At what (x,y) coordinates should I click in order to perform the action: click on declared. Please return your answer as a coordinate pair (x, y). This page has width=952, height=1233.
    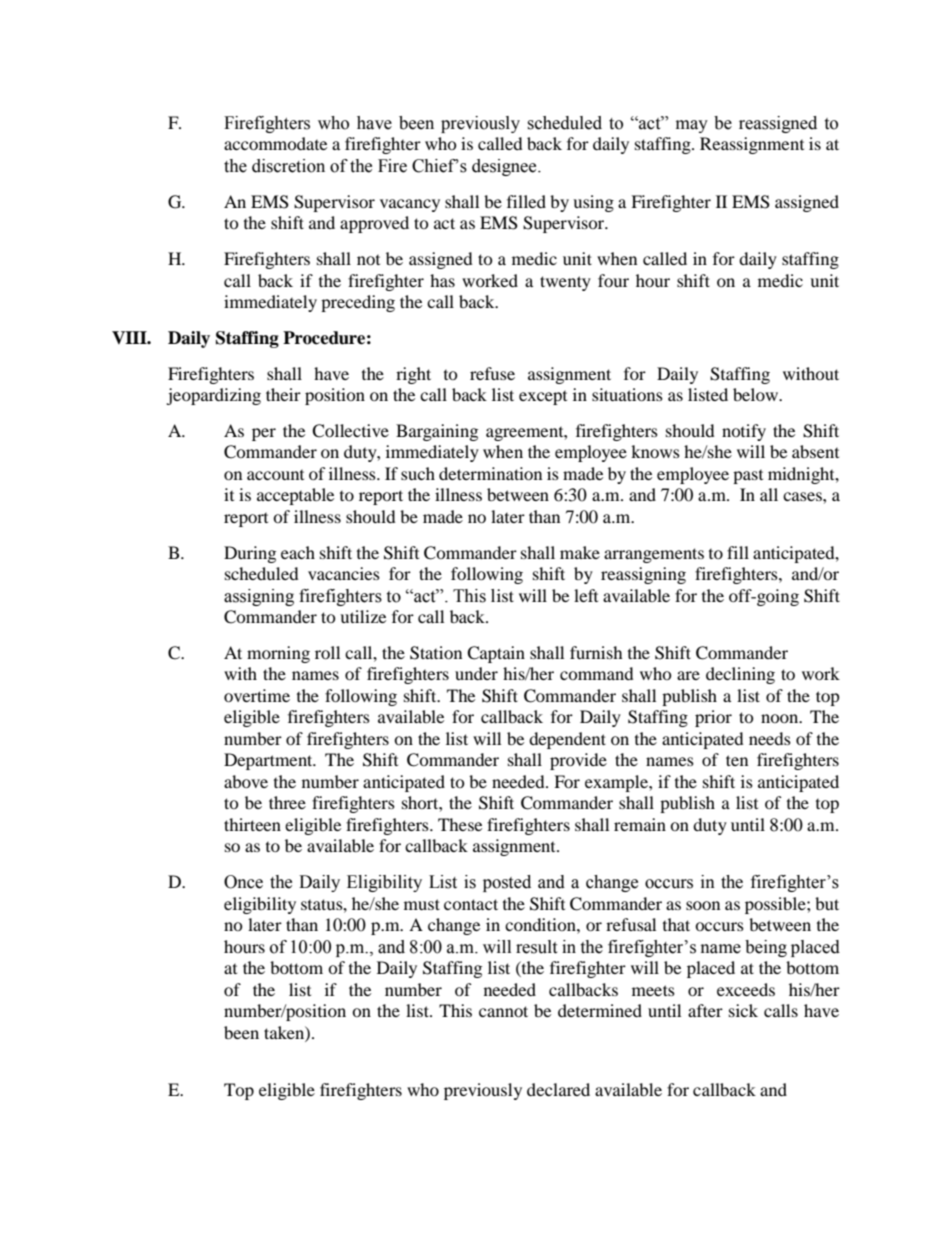
    Looking at the image, I should click on (558, 1089).
